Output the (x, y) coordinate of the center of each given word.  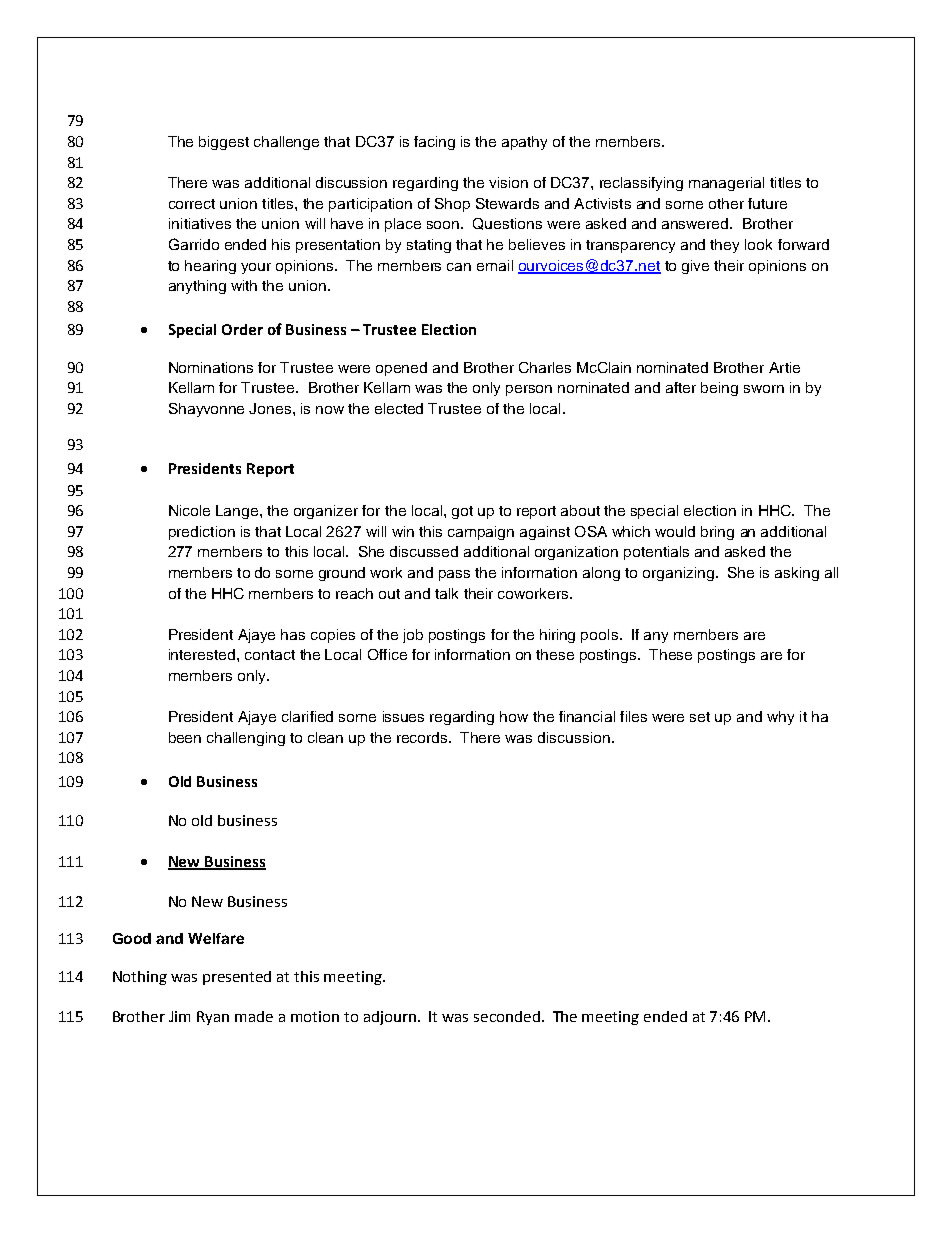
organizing (678, 574)
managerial (726, 184)
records (423, 737)
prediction (202, 533)
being (719, 389)
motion (315, 1016)
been (185, 737)
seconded (507, 1016)
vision (508, 182)
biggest (224, 143)
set (700, 717)
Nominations (211, 367)
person (529, 390)
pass (454, 575)
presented (237, 978)
